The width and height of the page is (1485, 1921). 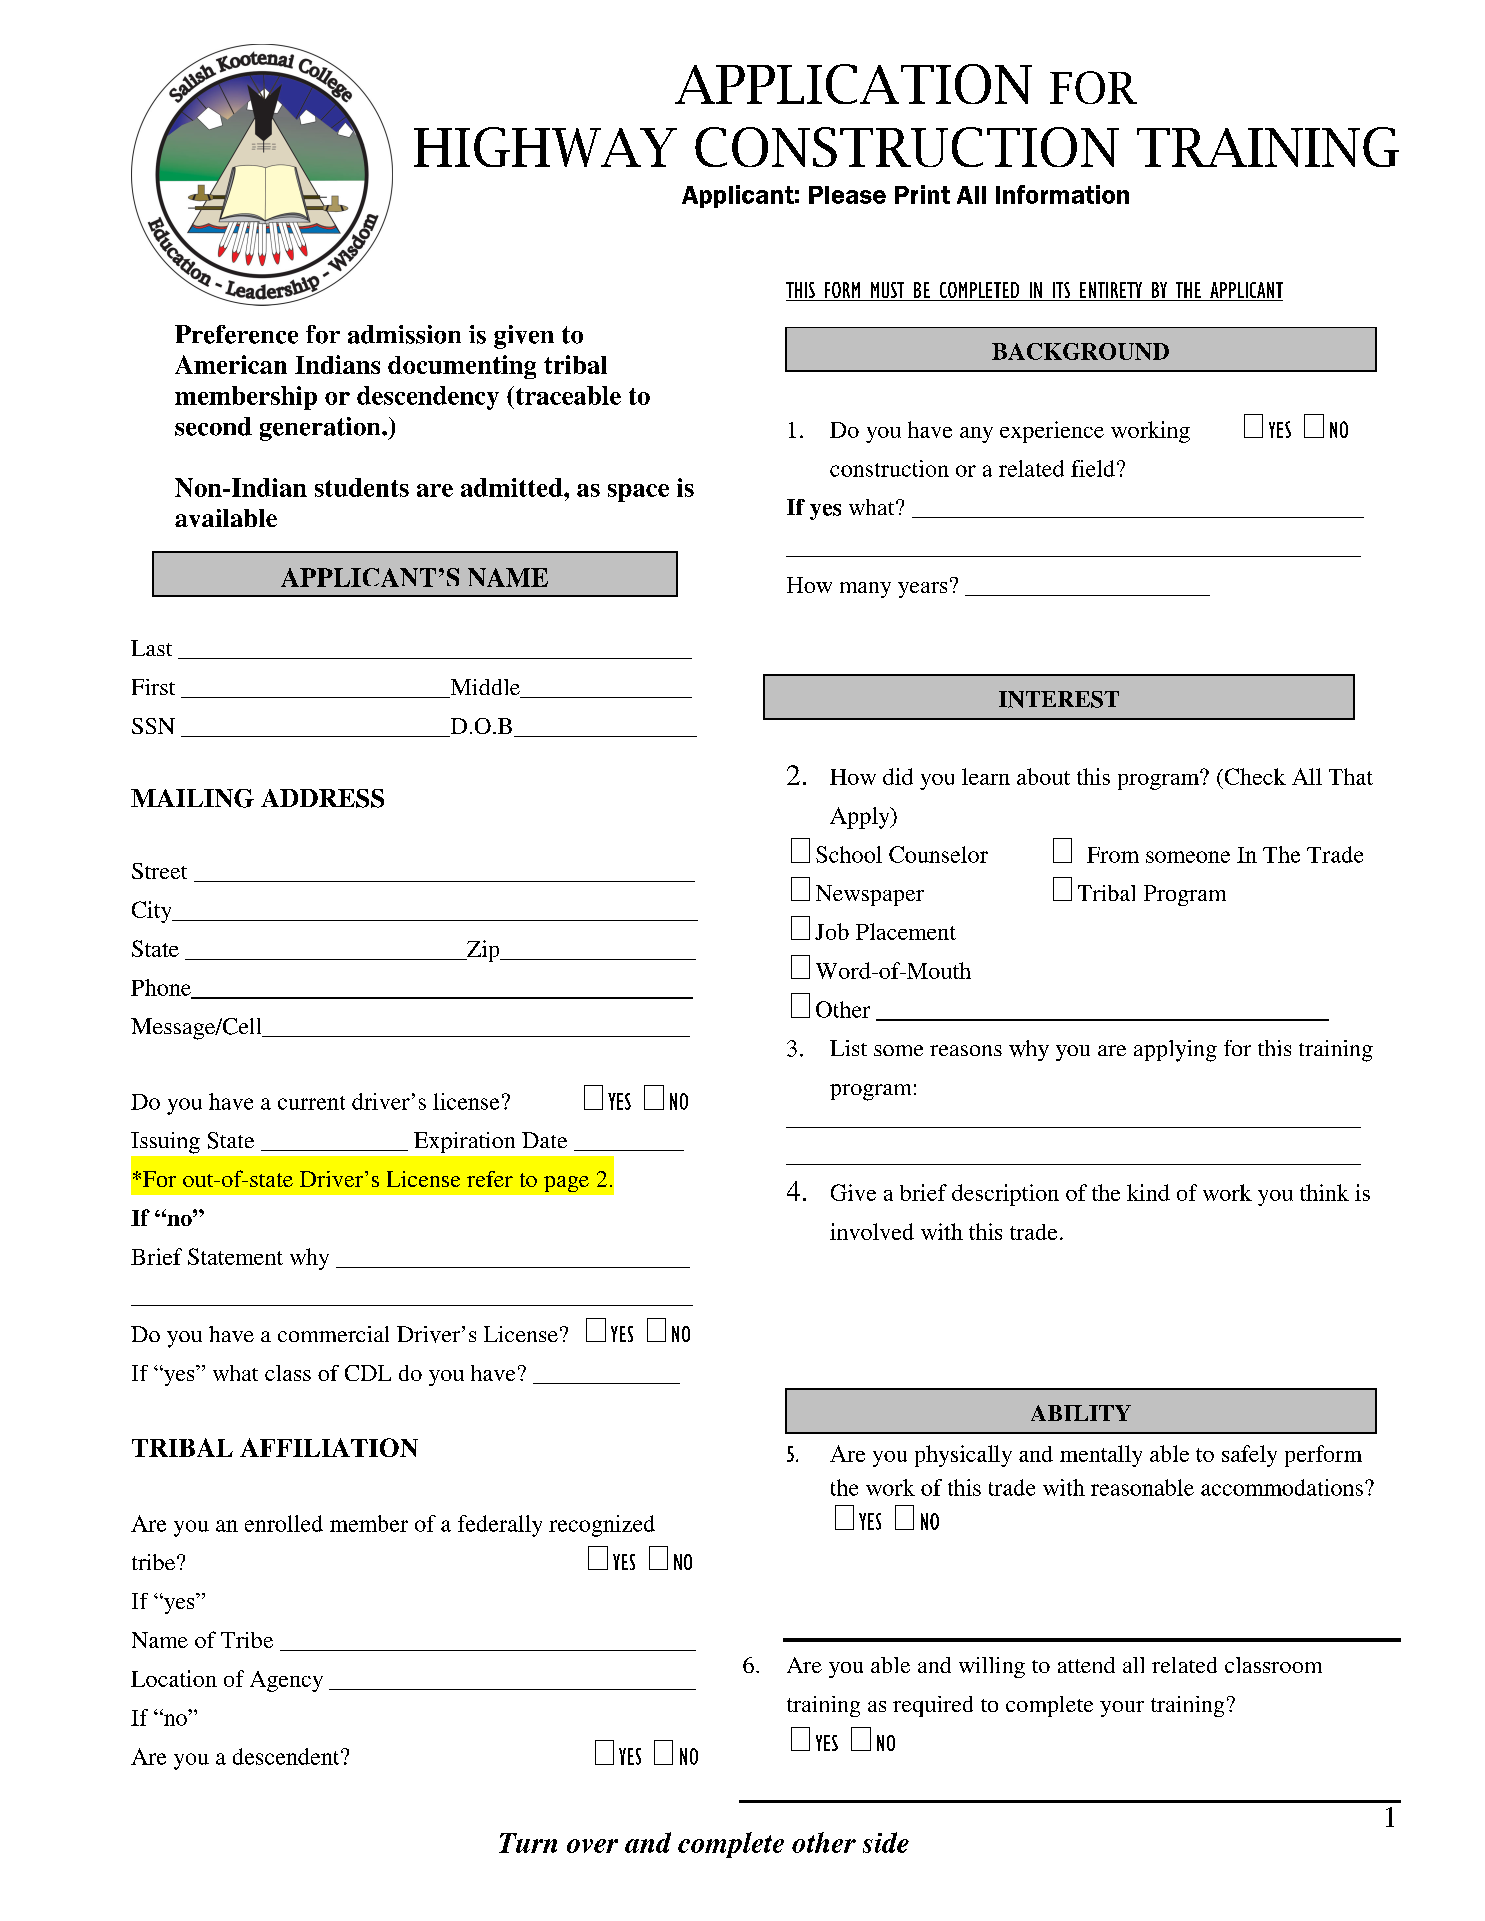 What do you see at coordinates (287, 1756) in the page?
I see `descendent` at bounding box center [287, 1756].
